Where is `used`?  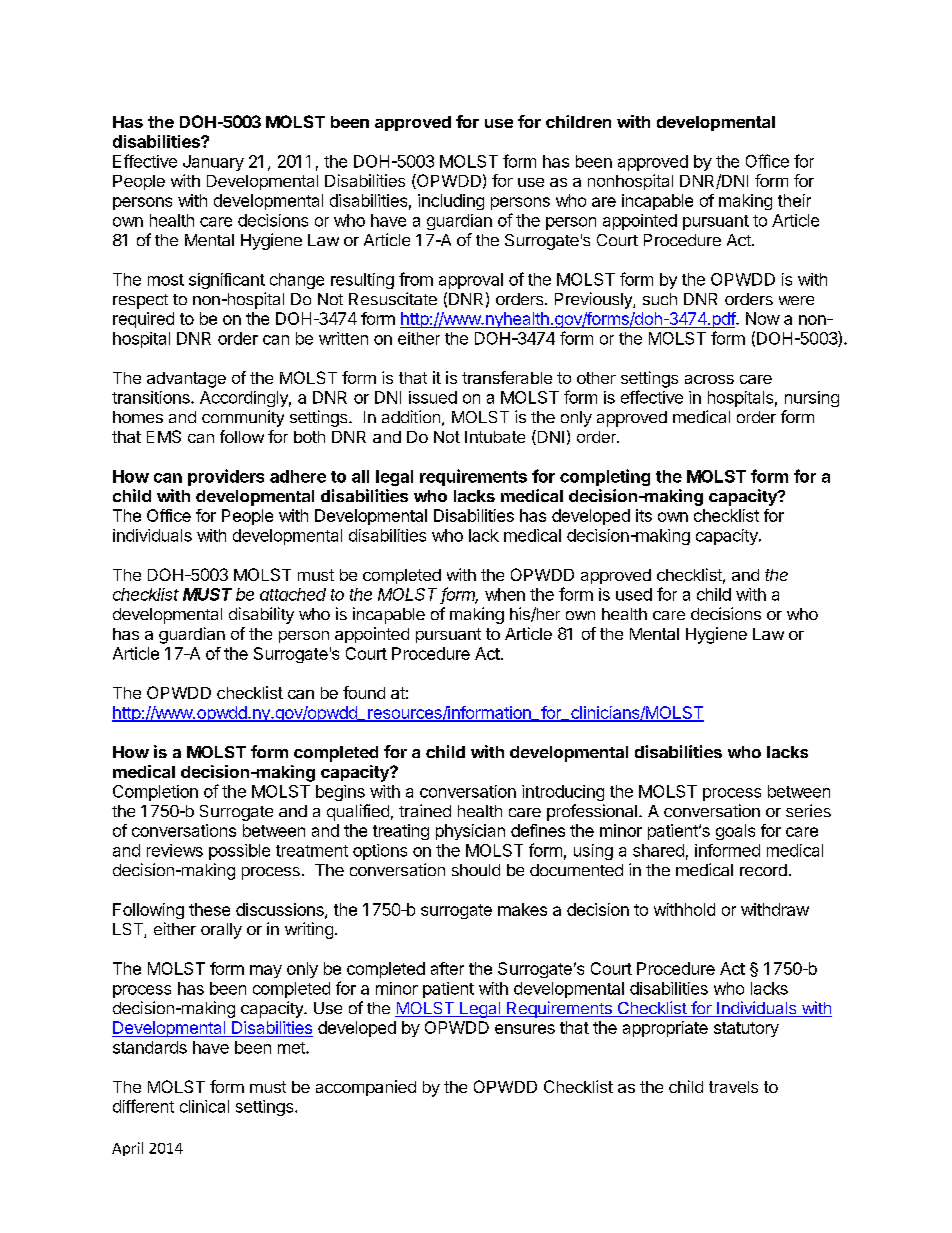
used is located at coordinates (634, 594).
